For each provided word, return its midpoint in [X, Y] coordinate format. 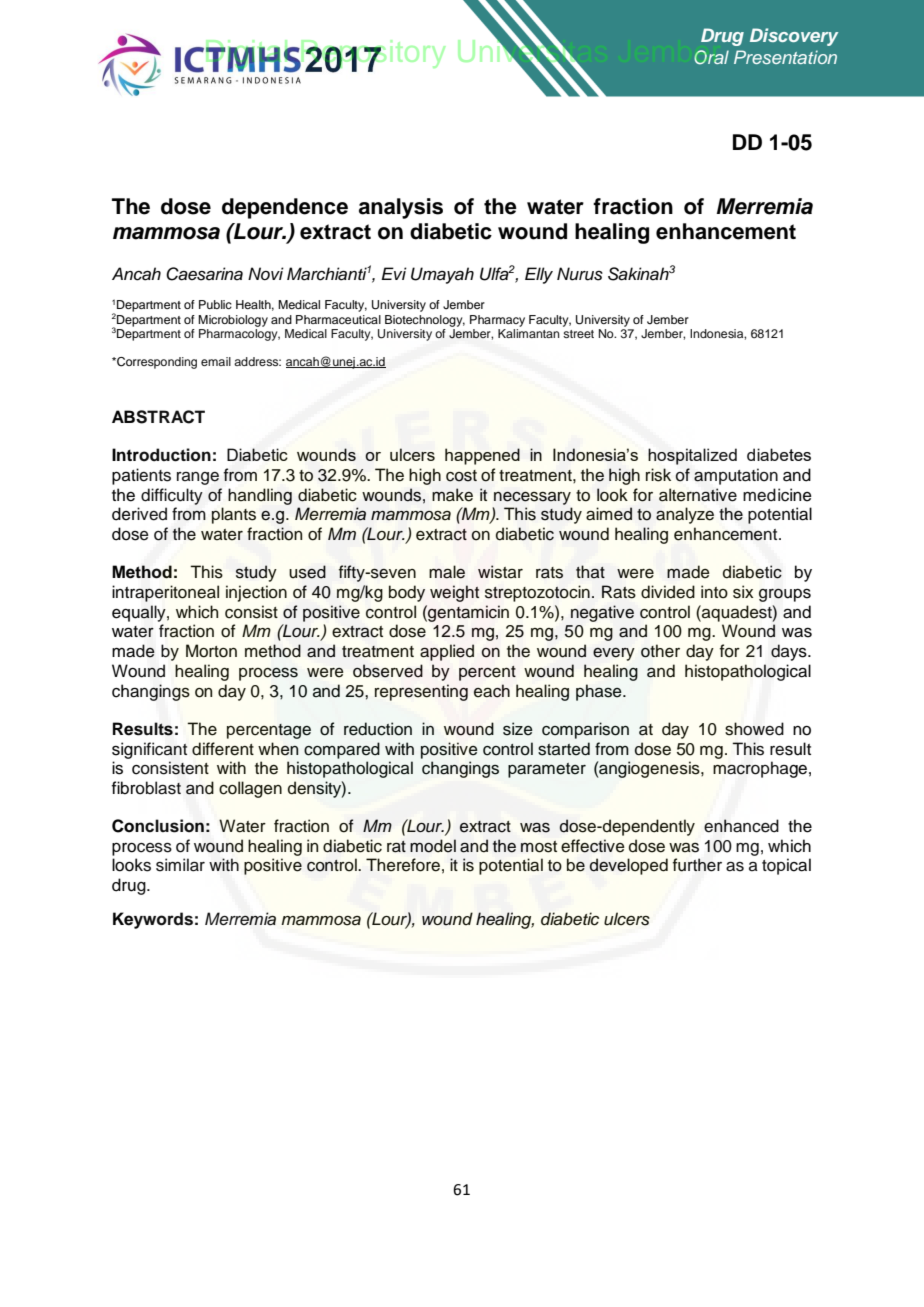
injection [256, 593]
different [223, 749]
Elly [539, 275]
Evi [394, 273]
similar [180, 865]
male [447, 572]
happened [482, 456]
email [216, 361]
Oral [711, 57]
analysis [401, 208]
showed [754, 729]
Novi [266, 273]
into [714, 592]
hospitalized [692, 456]
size [518, 729]
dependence [285, 208]
